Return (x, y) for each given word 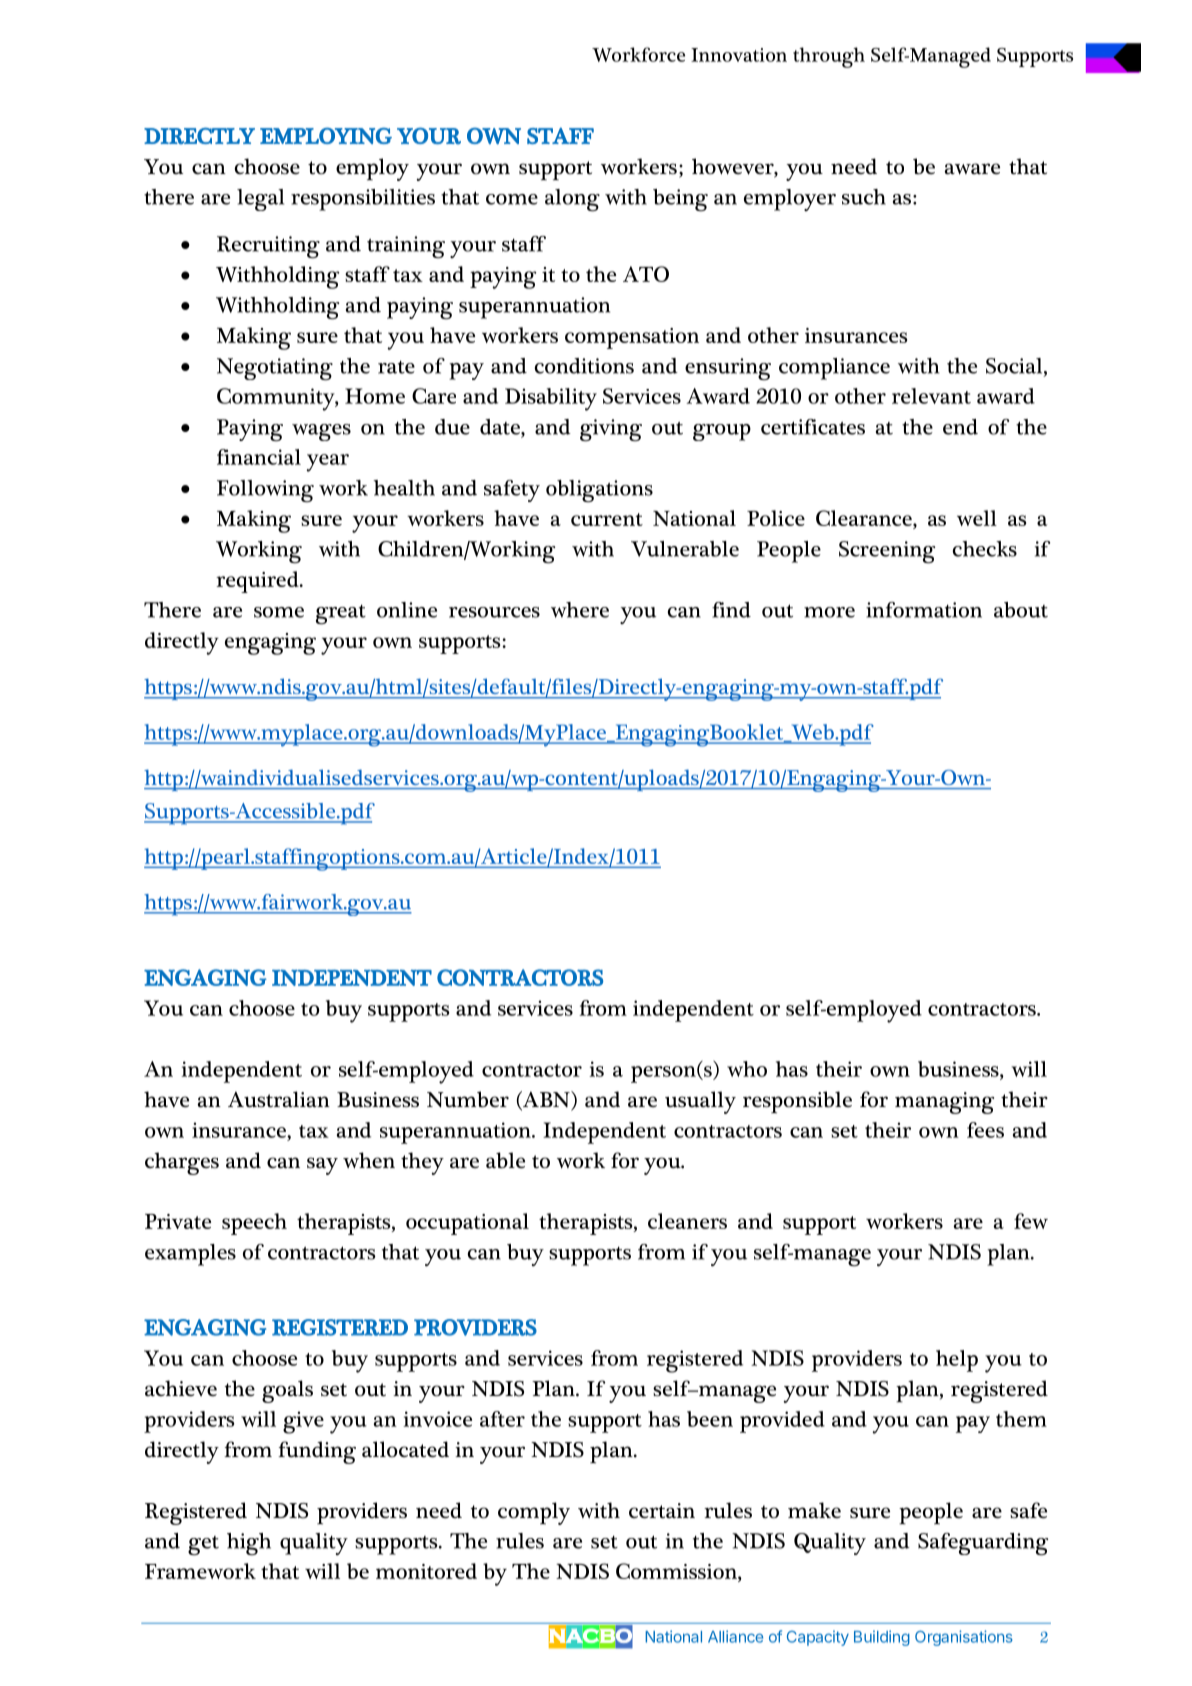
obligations (599, 491)
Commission (677, 1571)
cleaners (687, 1221)
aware (972, 169)
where (580, 610)
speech (254, 1224)
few (1031, 1221)
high (249, 1544)
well (977, 518)
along (572, 200)
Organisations (964, 1638)
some (279, 612)
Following (265, 491)
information (924, 610)
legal (260, 200)
